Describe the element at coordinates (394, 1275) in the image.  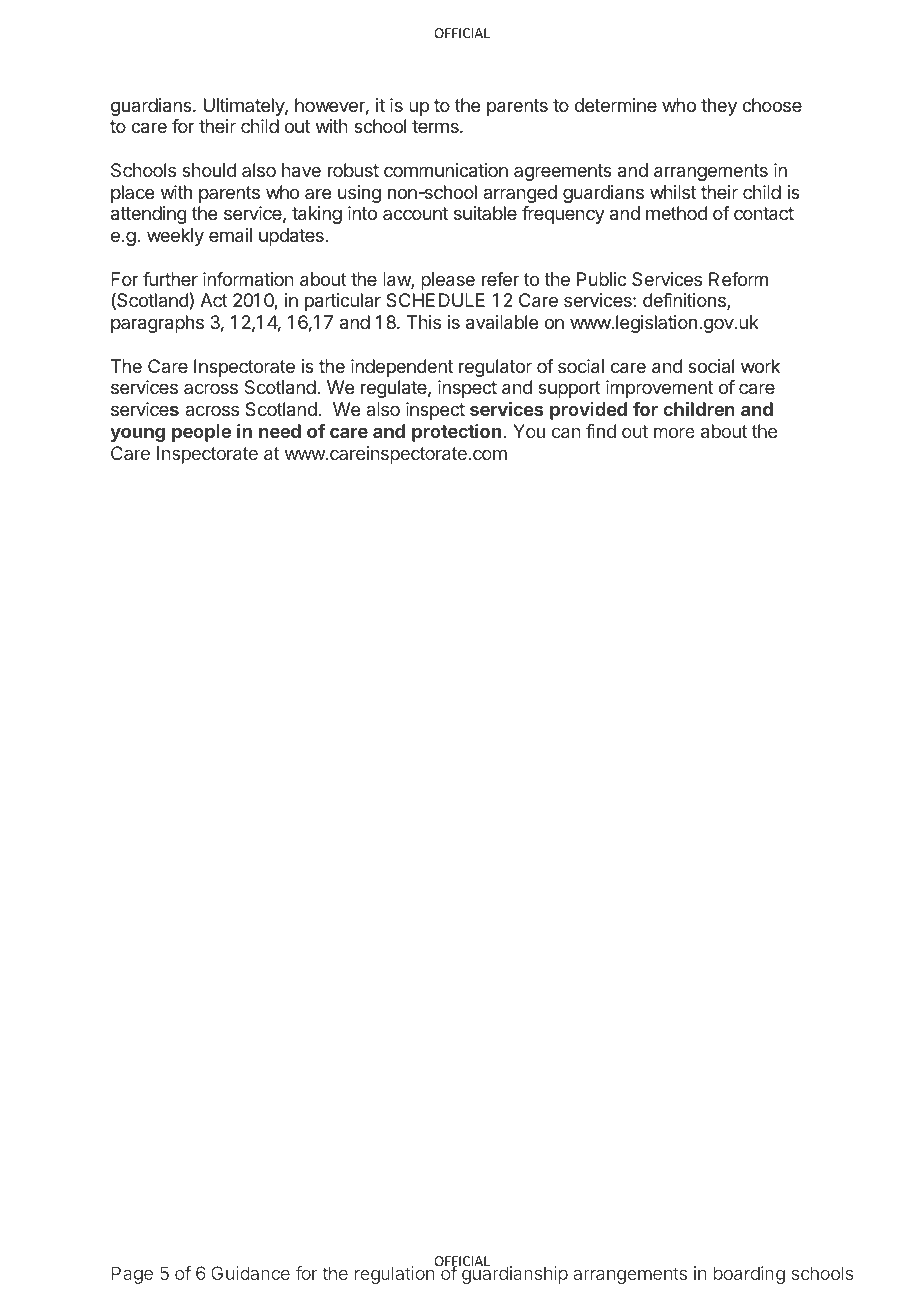
I see `regulation` at that location.
